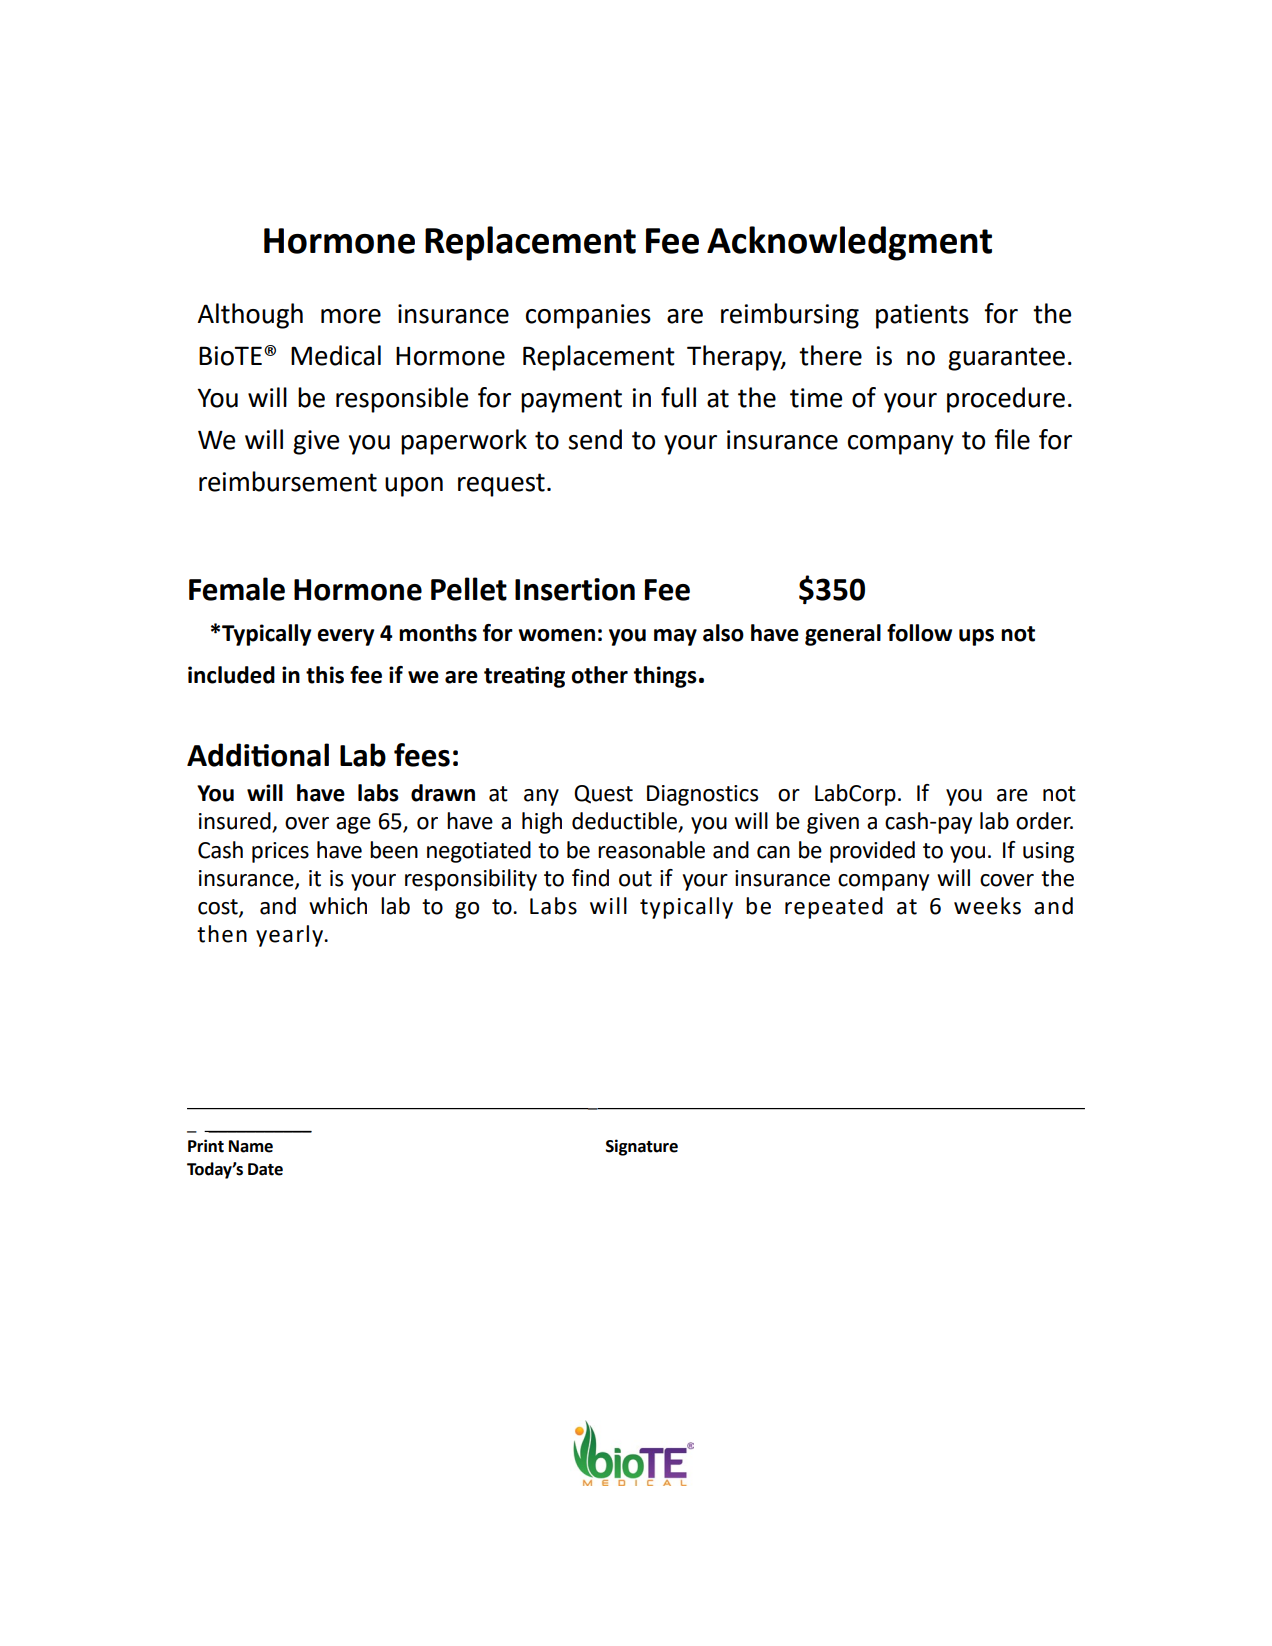  I want to click on deductible, so click(626, 822).
